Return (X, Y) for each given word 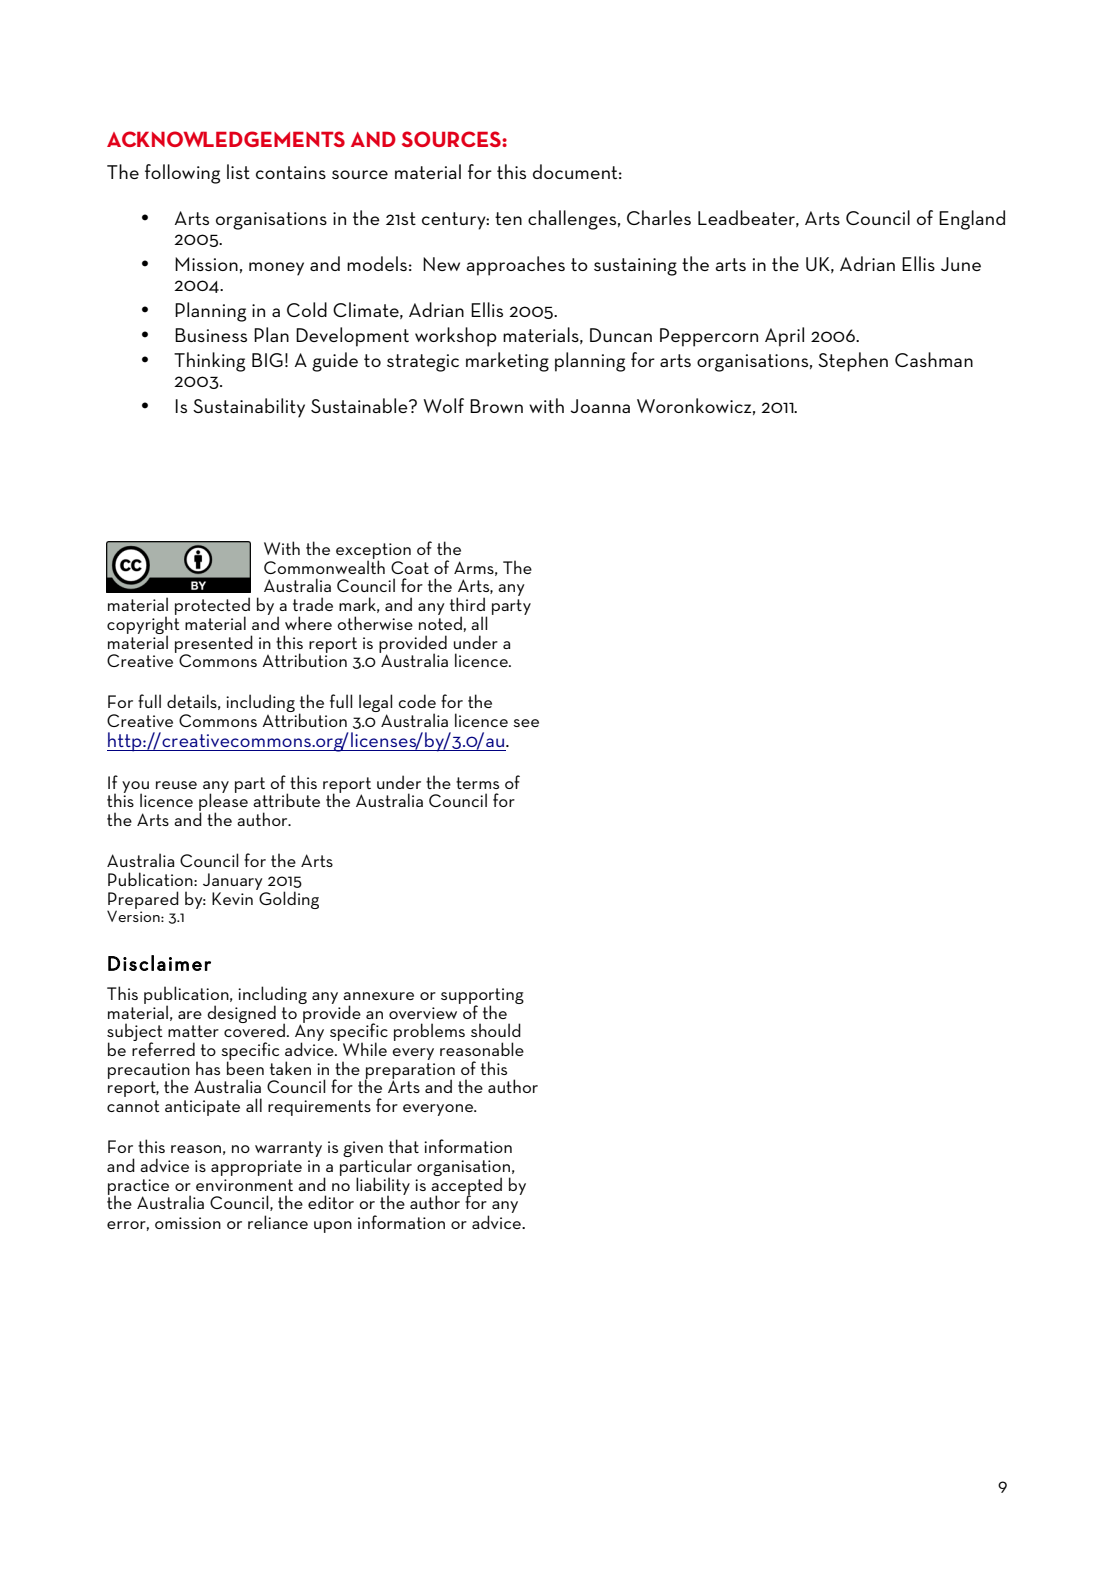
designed (241, 1014)
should (496, 1030)
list (238, 171)
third (467, 604)
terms (477, 783)
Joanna (600, 406)
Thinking (209, 362)
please (223, 803)
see (526, 723)
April (784, 337)
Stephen (853, 362)
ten (508, 218)
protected (212, 607)
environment (244, 1185)
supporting (482, 997)
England (972, 220)
